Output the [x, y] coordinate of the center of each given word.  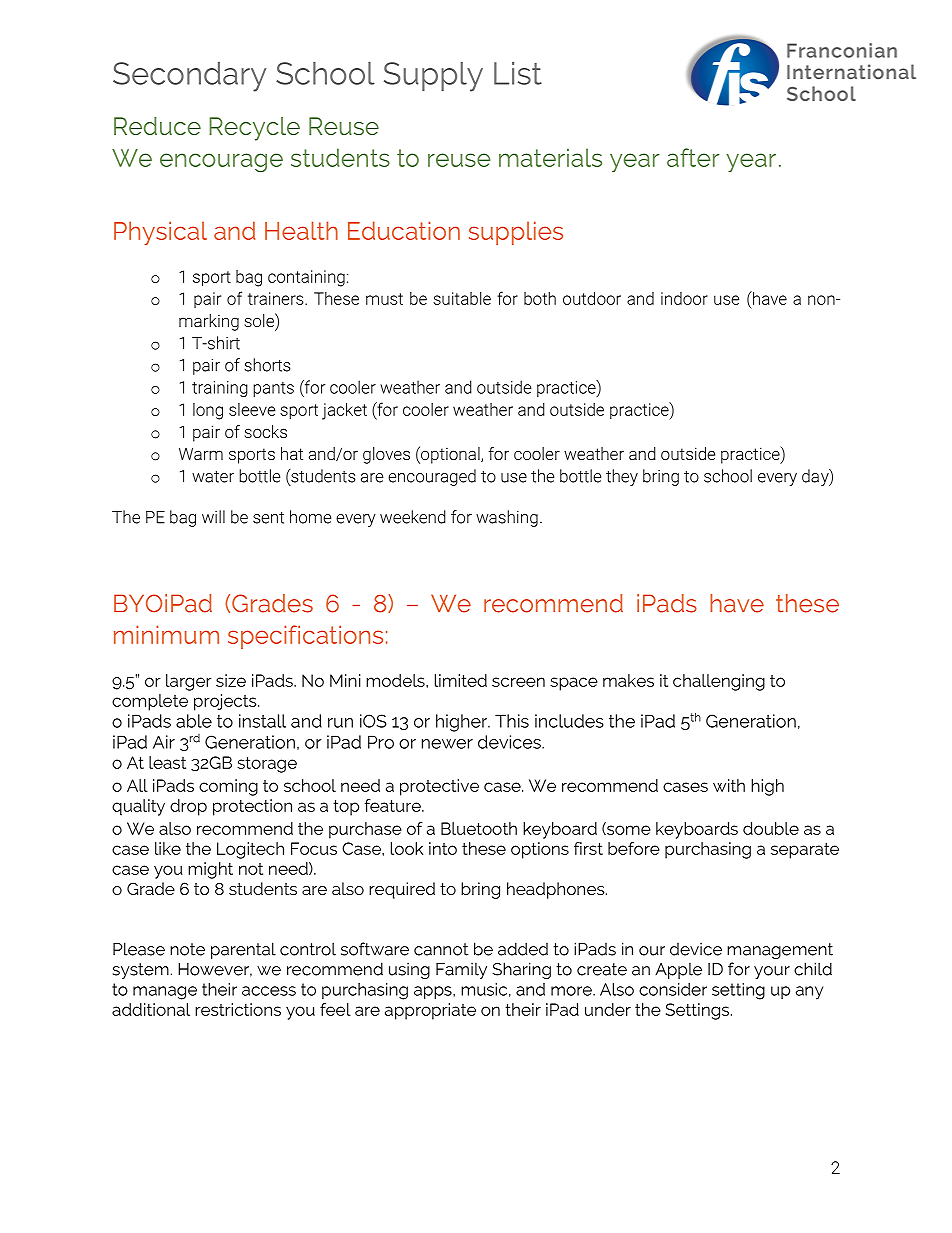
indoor [684, 298]
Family [461, 970]
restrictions [238, 1009]
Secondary [189, 77]
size [231, 680]
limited [461, 680]
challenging [719, 682]
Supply [433, 77]
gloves [386, 455]
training [220, 389]
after [693, 157]
